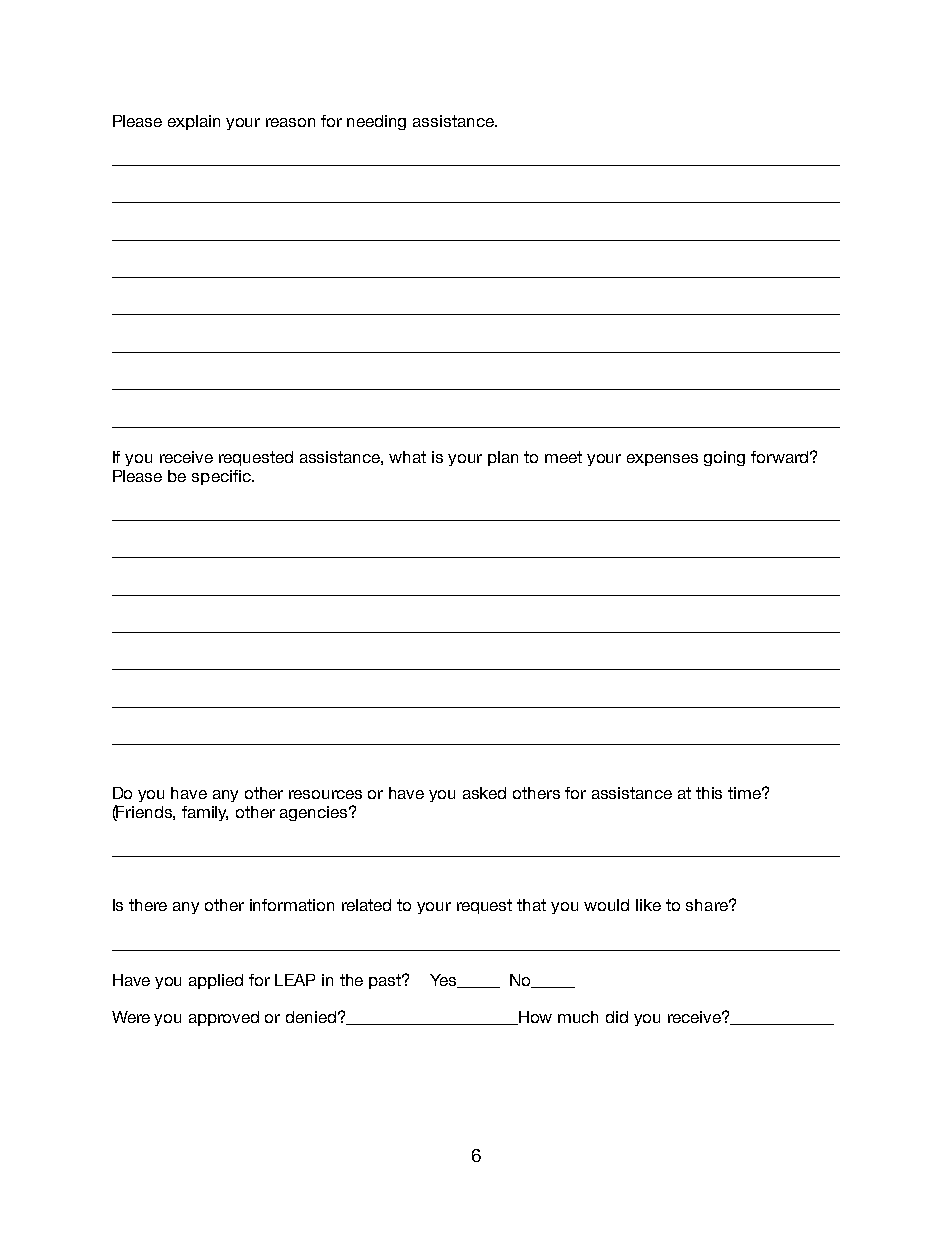  Describe the element at coordinates (503, 458) in the screenshot. I see `plan` at that location.
